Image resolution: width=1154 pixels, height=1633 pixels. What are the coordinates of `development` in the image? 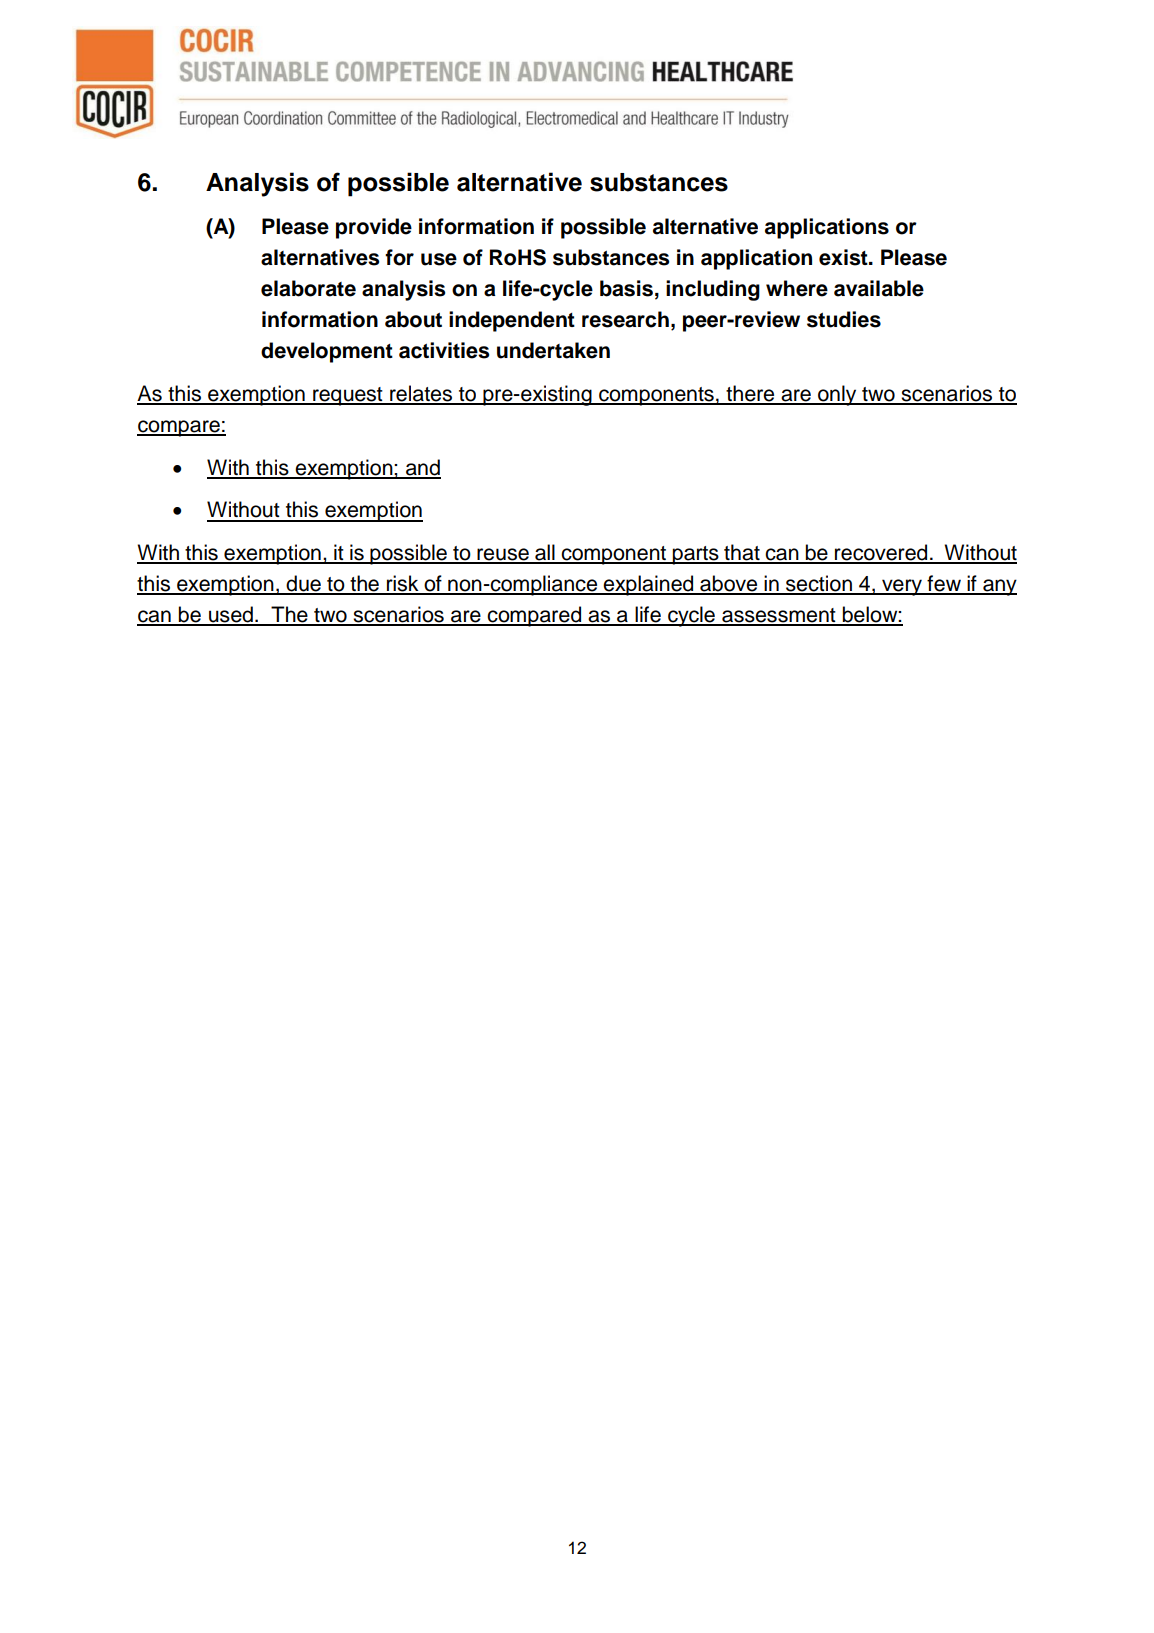 It's located at (327, 352).
